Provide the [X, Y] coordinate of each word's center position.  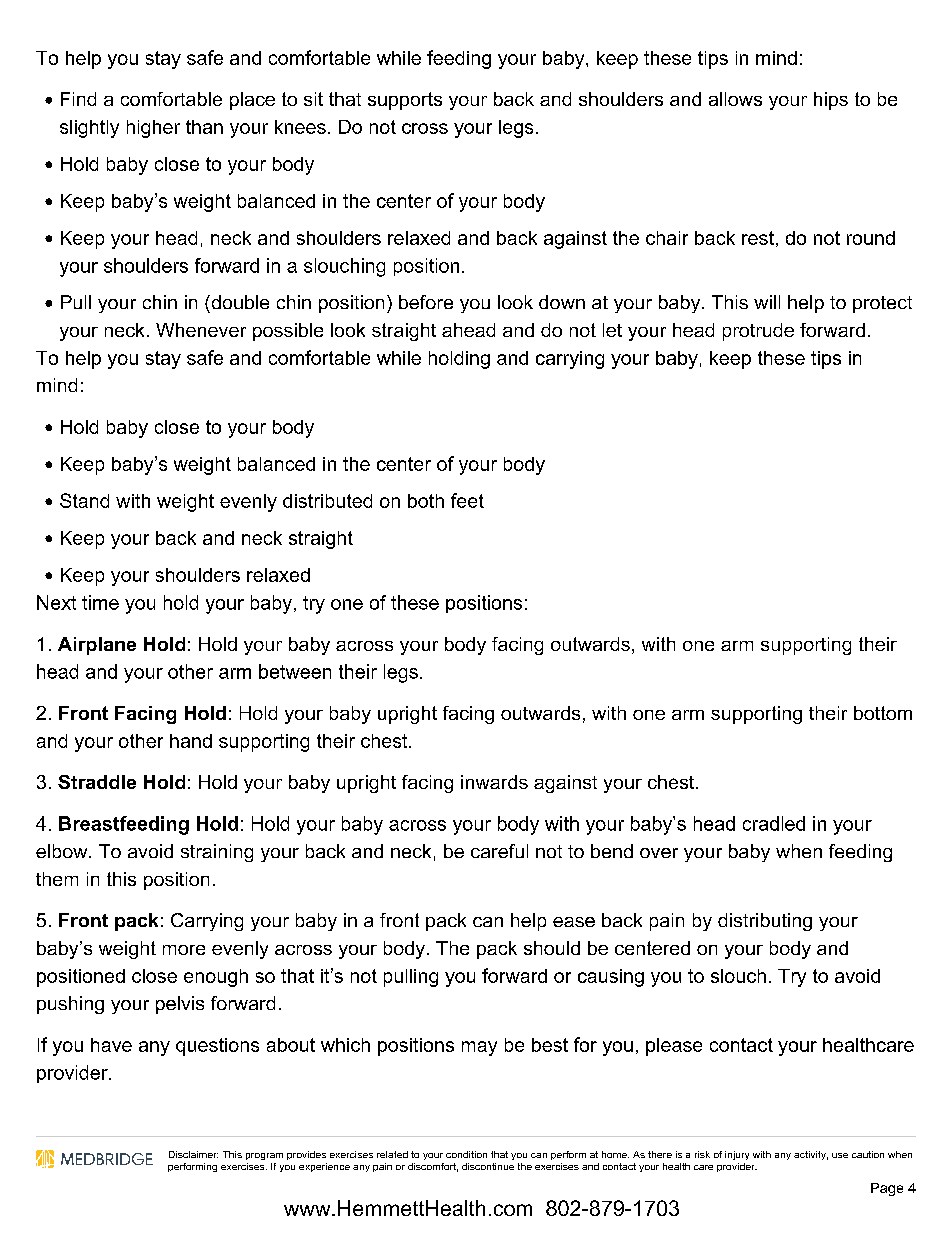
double [239, 302]
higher [153, 129]
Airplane [97, 646]
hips [831, 101]
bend [612, 851]
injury [737, 1155]
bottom [883, 713]
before [426, 302]
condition [466, 1154]
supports [405, 101]
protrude [758, 332]
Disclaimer [193, 1154]
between [295, 671]
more [184, 950]
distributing [765, 922]
